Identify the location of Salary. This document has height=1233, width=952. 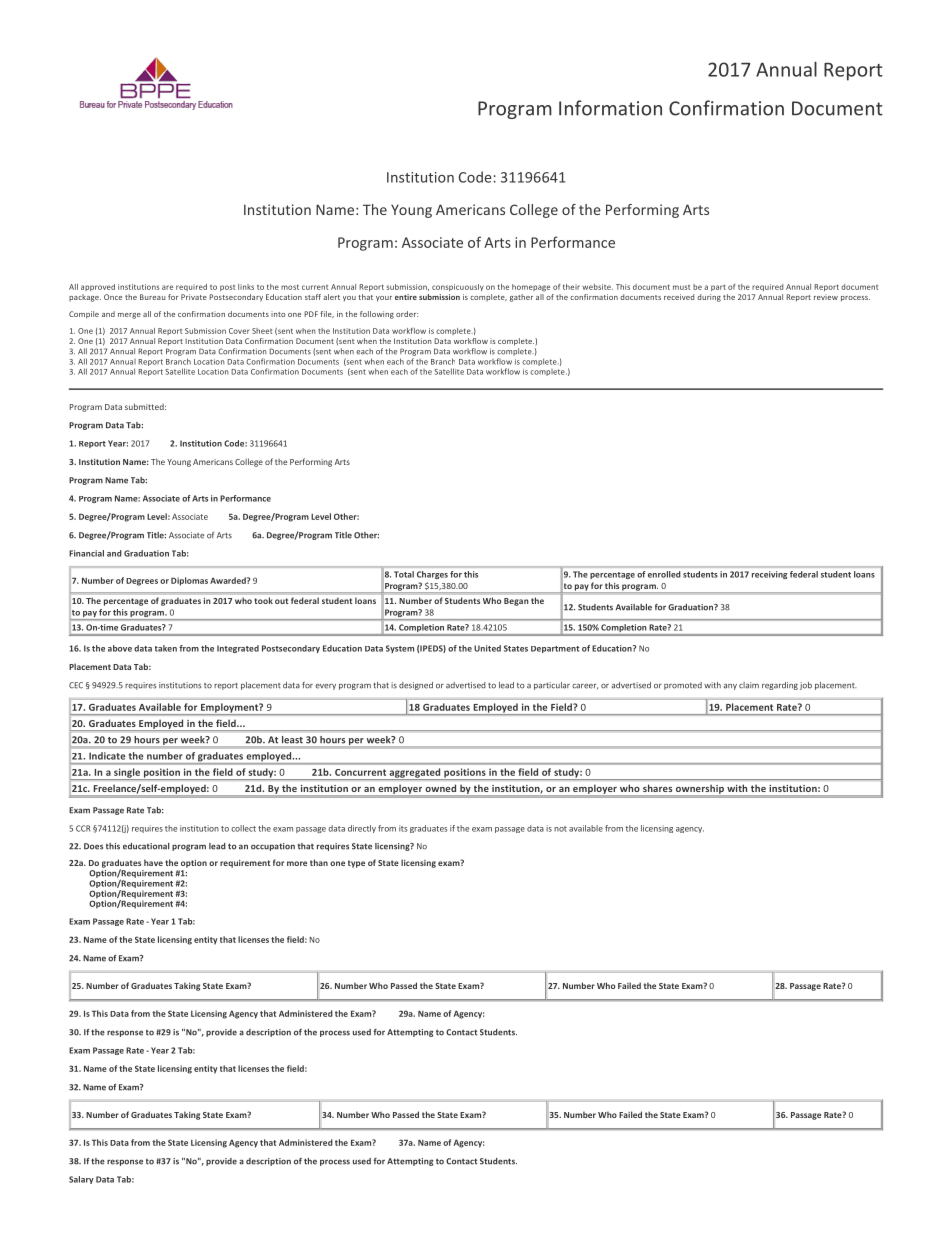
(81, 1180).
